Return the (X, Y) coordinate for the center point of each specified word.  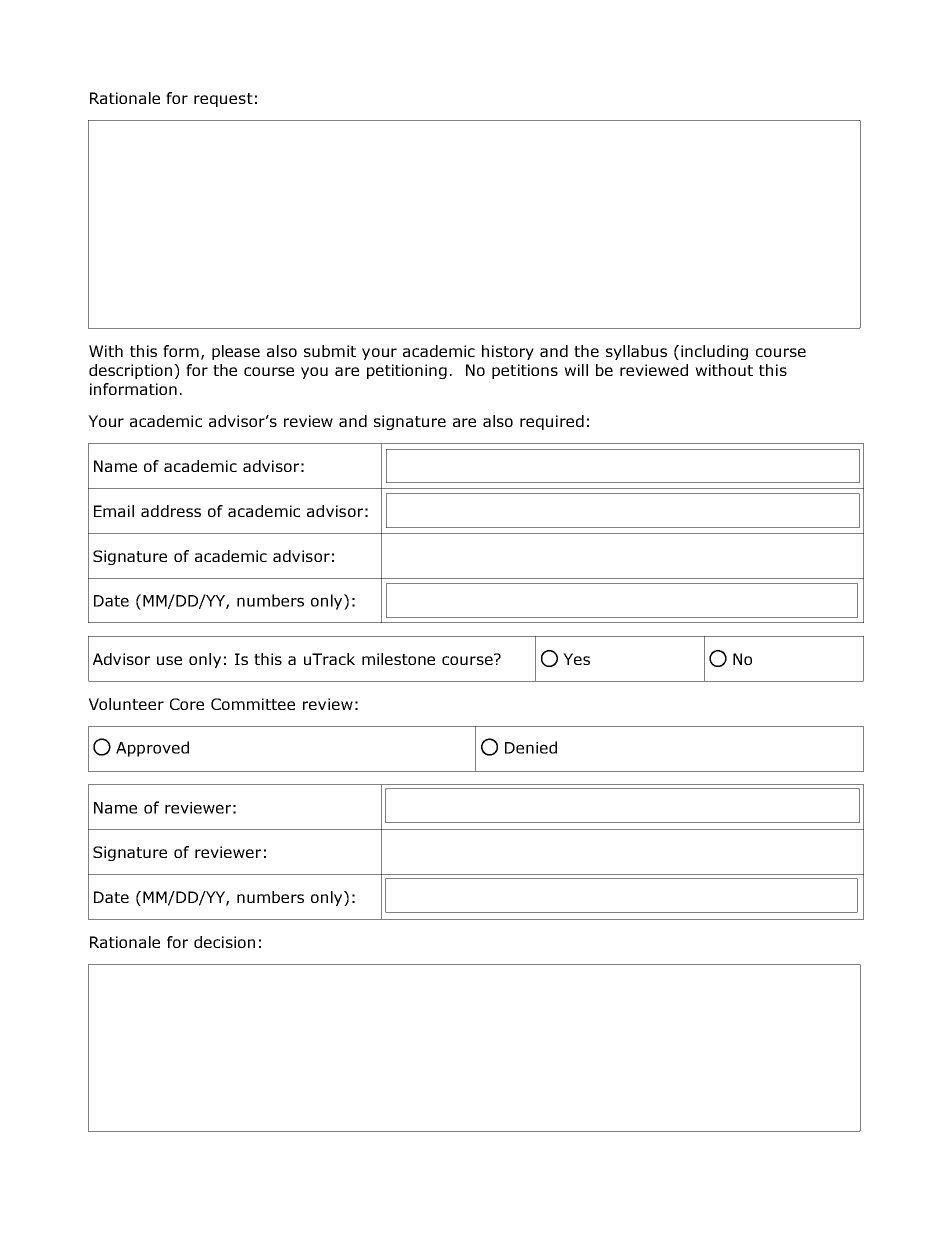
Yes (576, 659)
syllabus (636, 352)
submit (330, 351)
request (223, 100)
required (552, 422)
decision (224, 942)
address (171, 511)
